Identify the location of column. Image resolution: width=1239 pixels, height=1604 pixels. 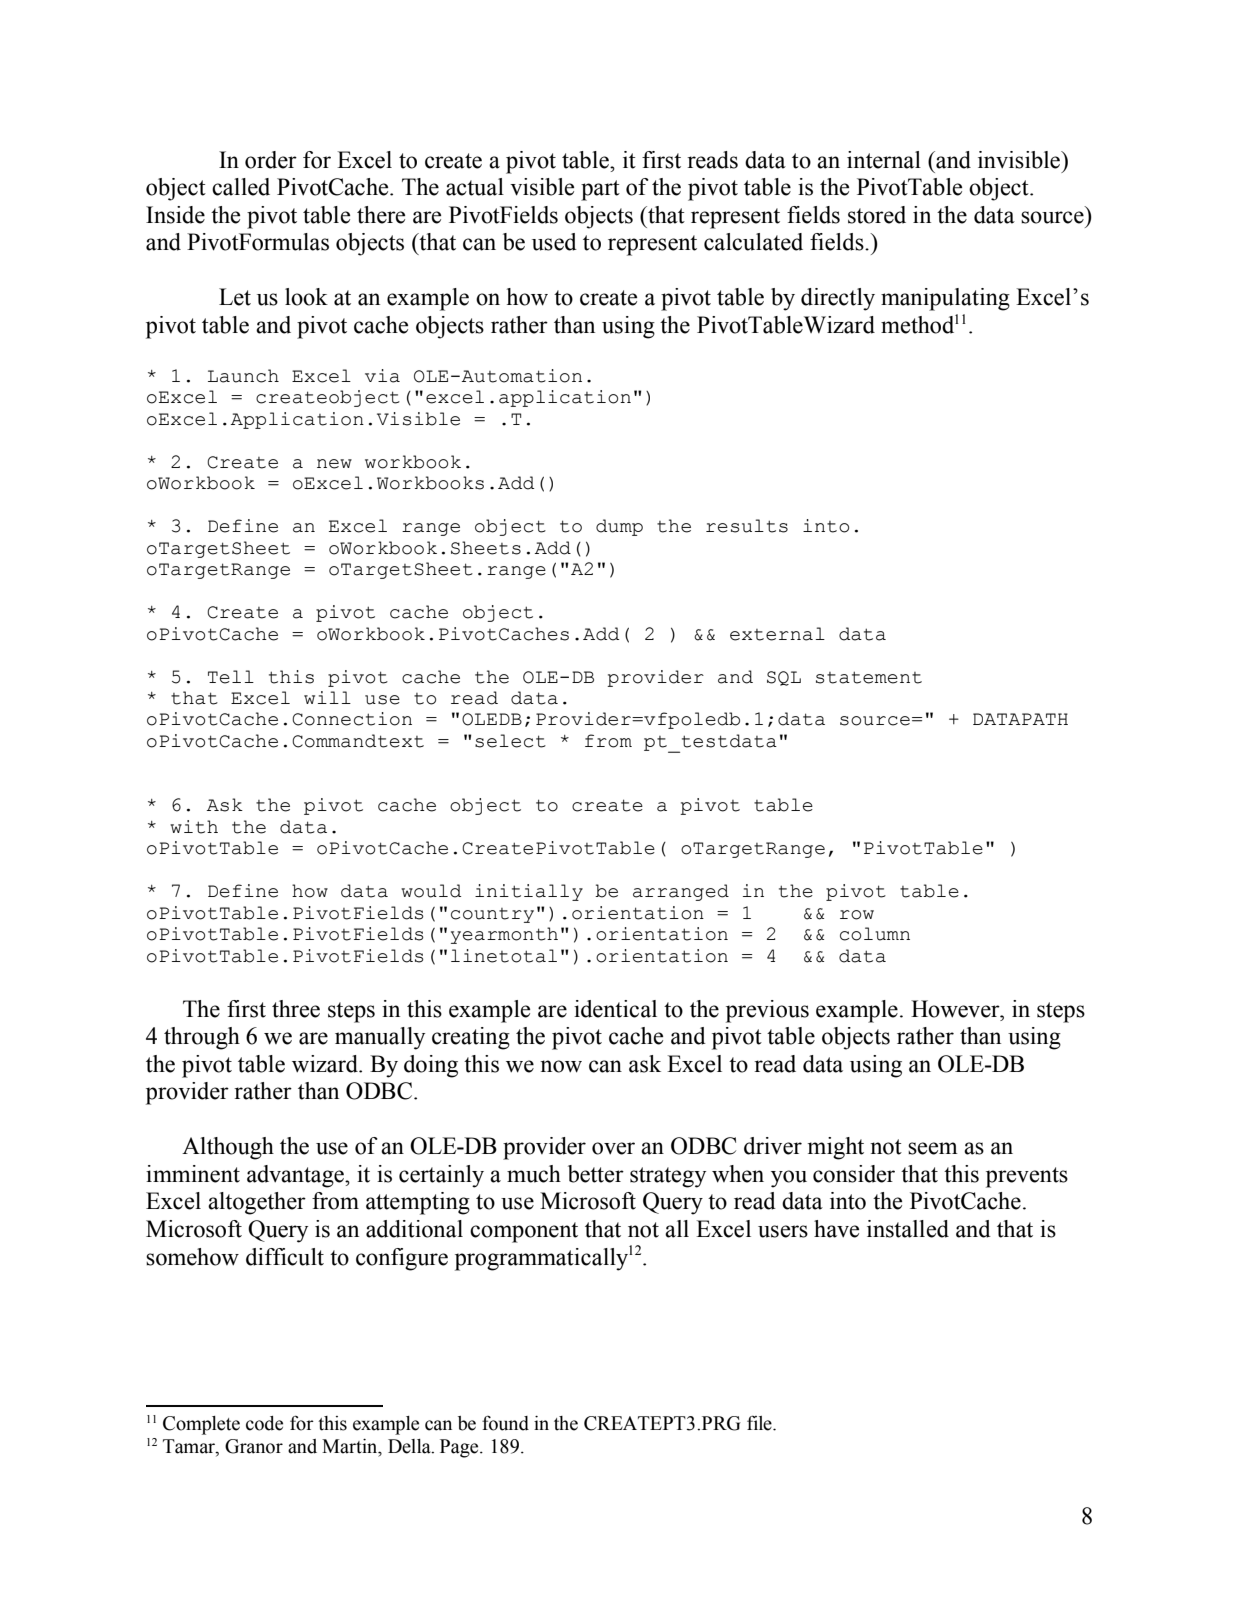
(875, 934).
